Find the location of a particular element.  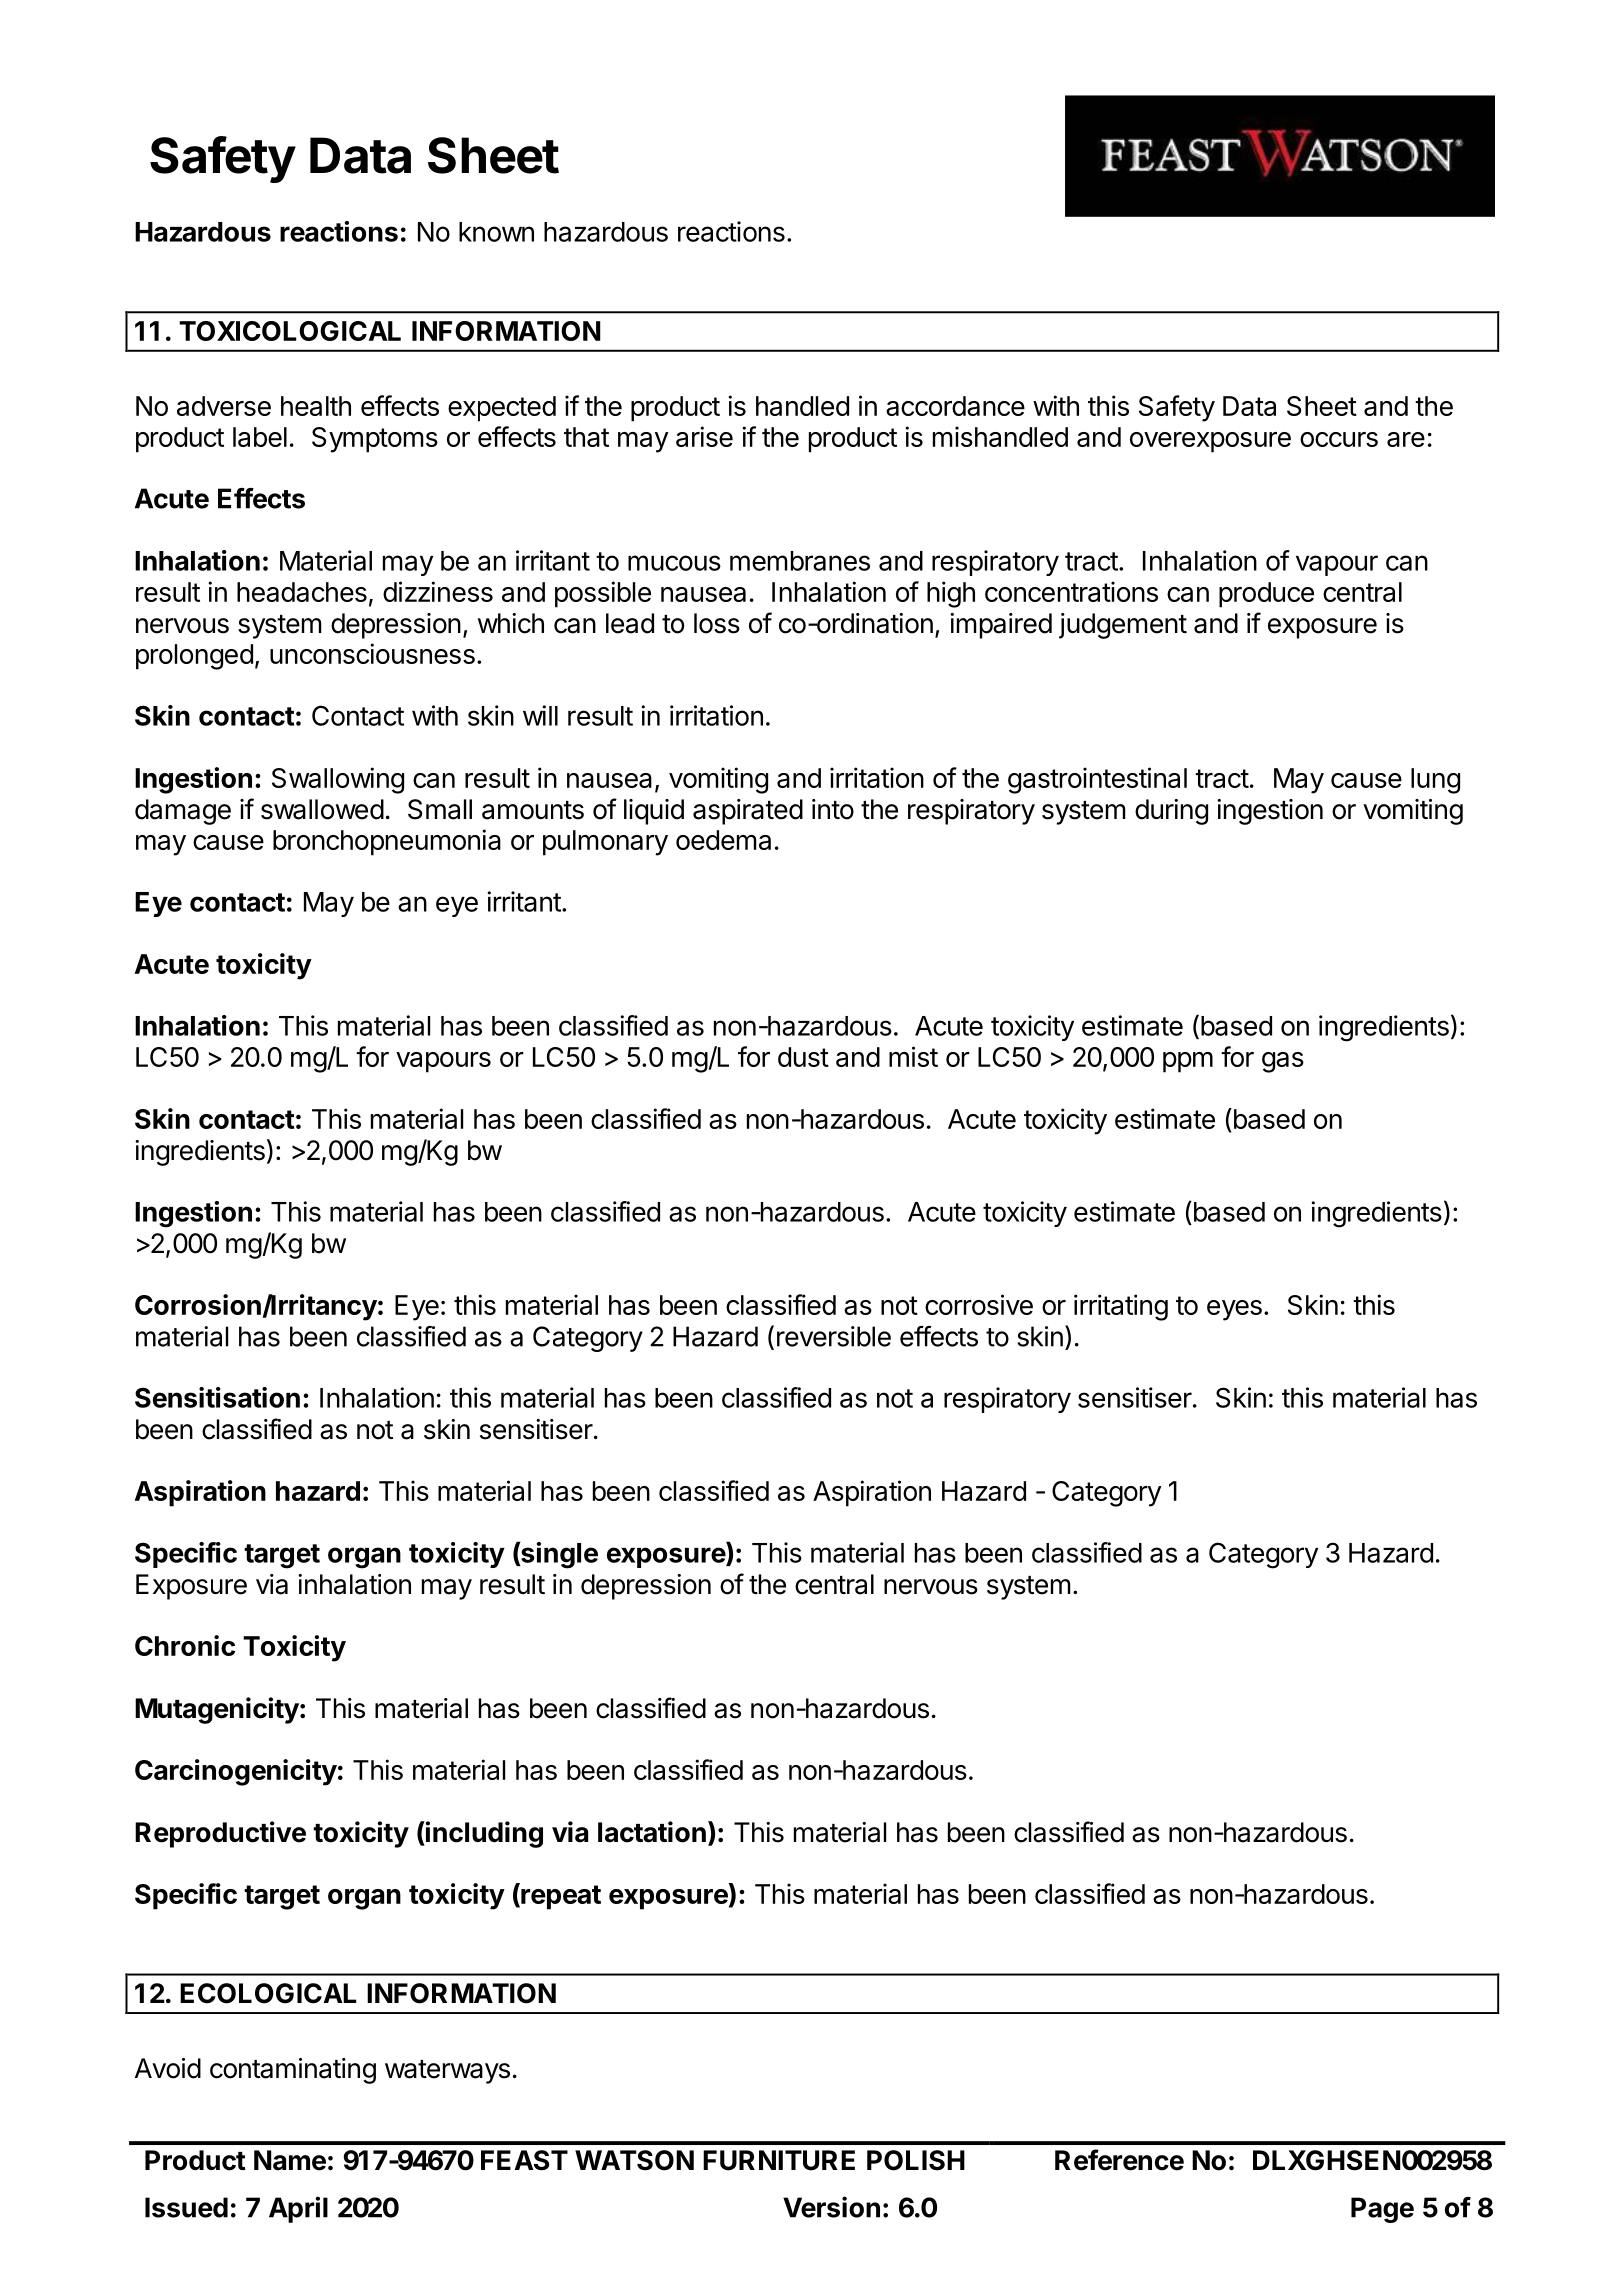

swallowed is located at coordinates (322, 809).
